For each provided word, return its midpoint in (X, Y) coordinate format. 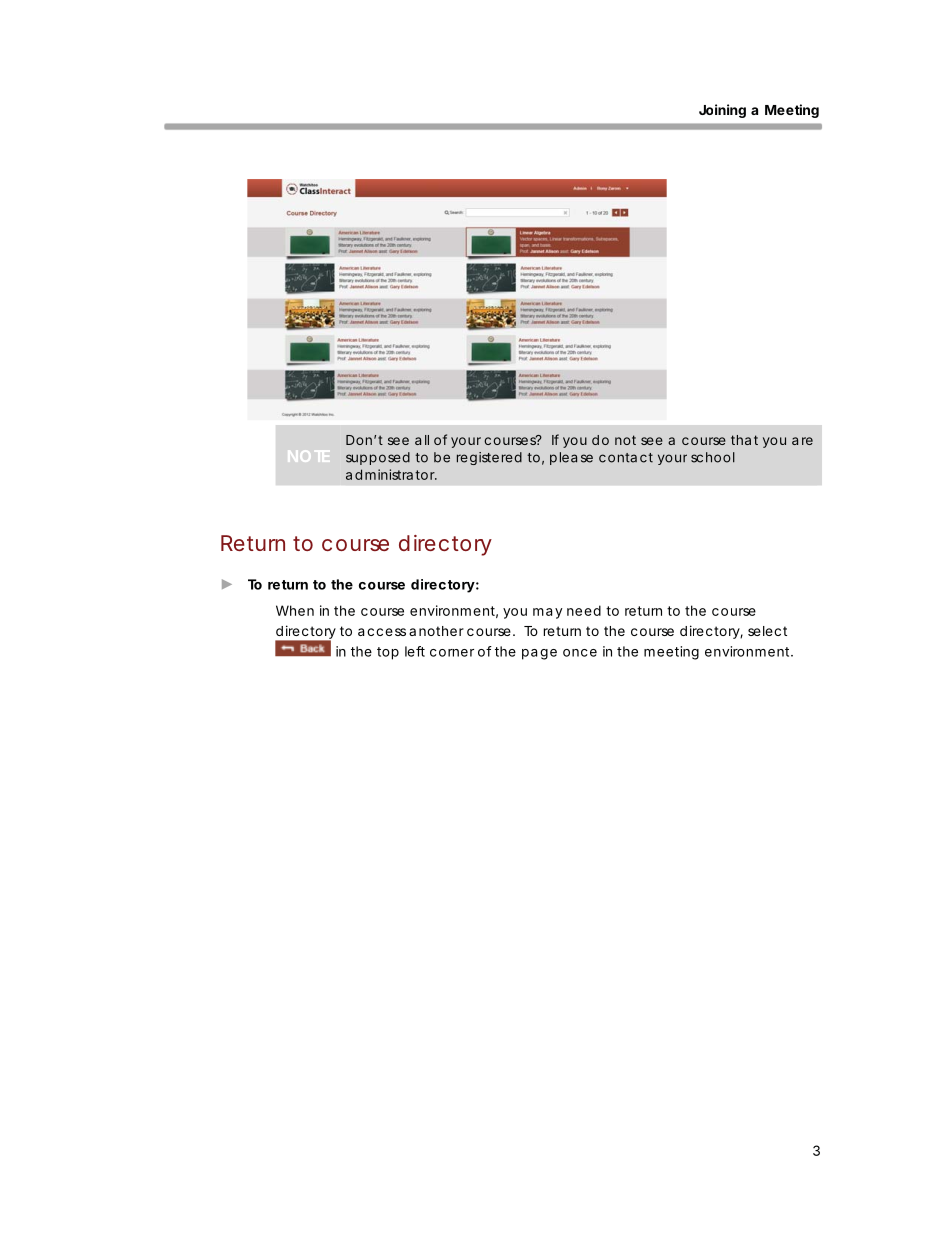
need (584, 610)
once (580, 653)
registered (489, 458)
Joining (722, 111)
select (767, 631)
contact (626, 458)
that (744, 440)
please (571, 458)
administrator (391, 474)
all (422, 440)
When (295, 610)
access (382, 632)
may (548, 613)
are (802, 441)
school (713, 457)
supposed (378, 458)
